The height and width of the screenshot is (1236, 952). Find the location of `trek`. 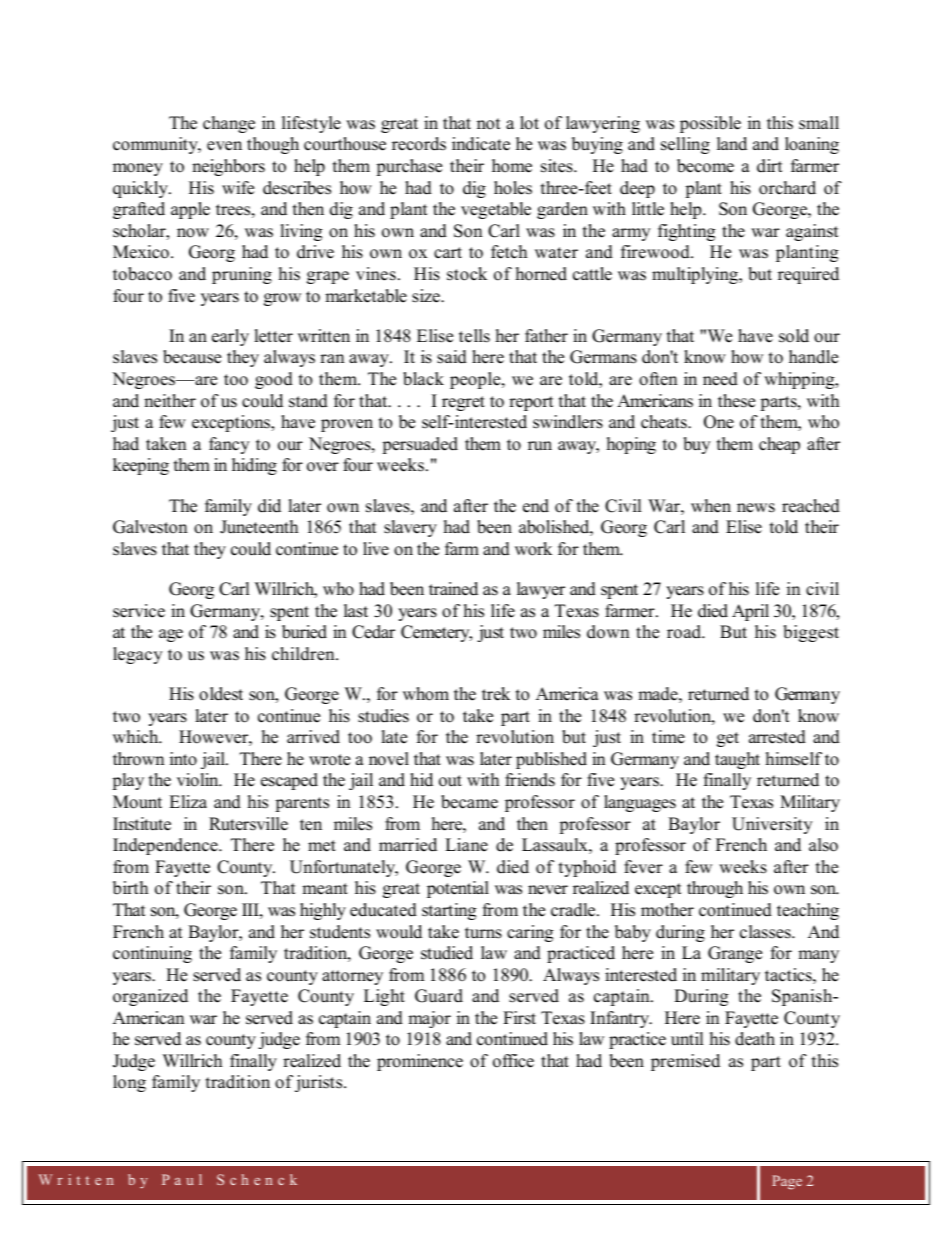

trek is located at coordinates (496, 694).
